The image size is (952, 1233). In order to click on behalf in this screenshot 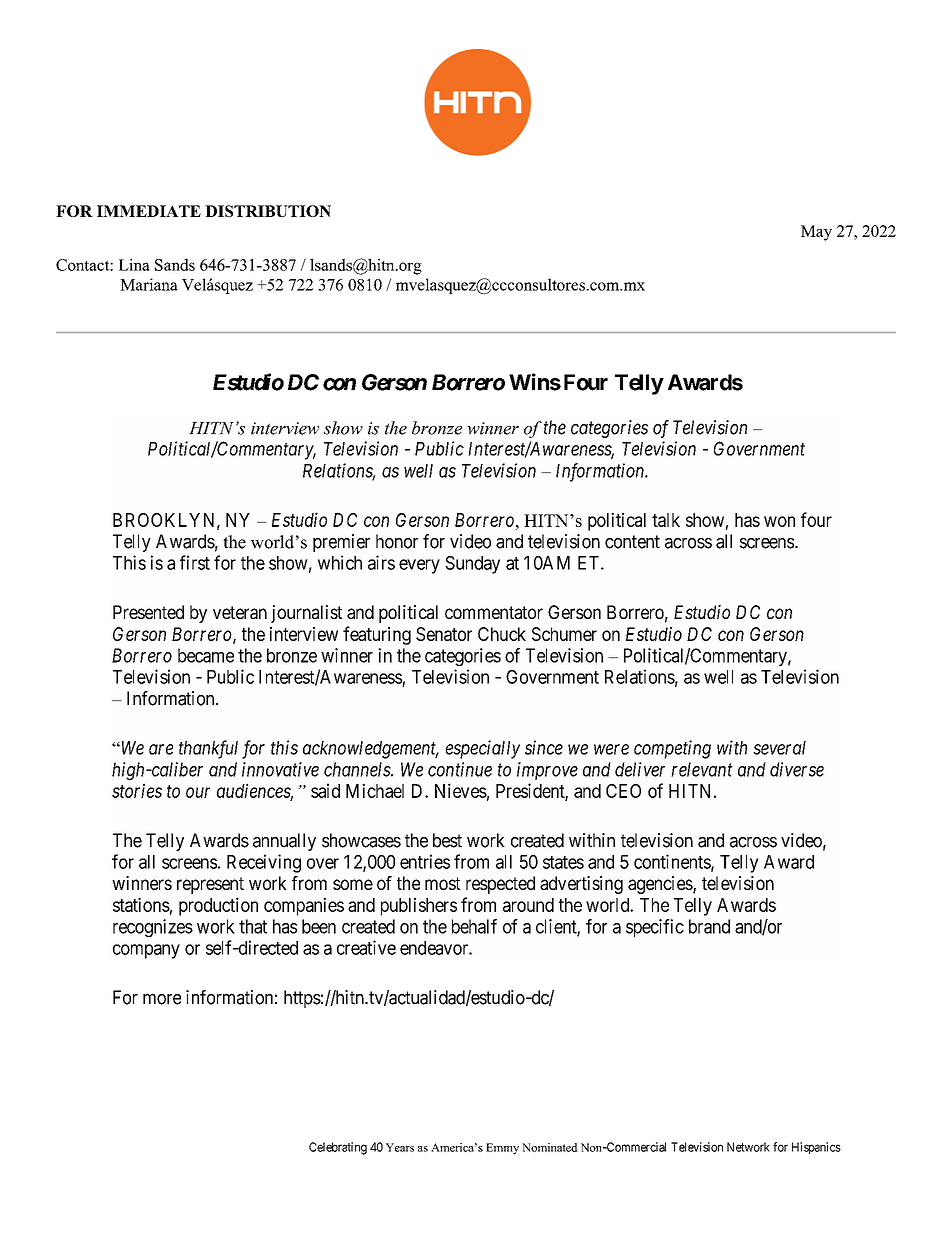, I will do `click(474, 926)`.
